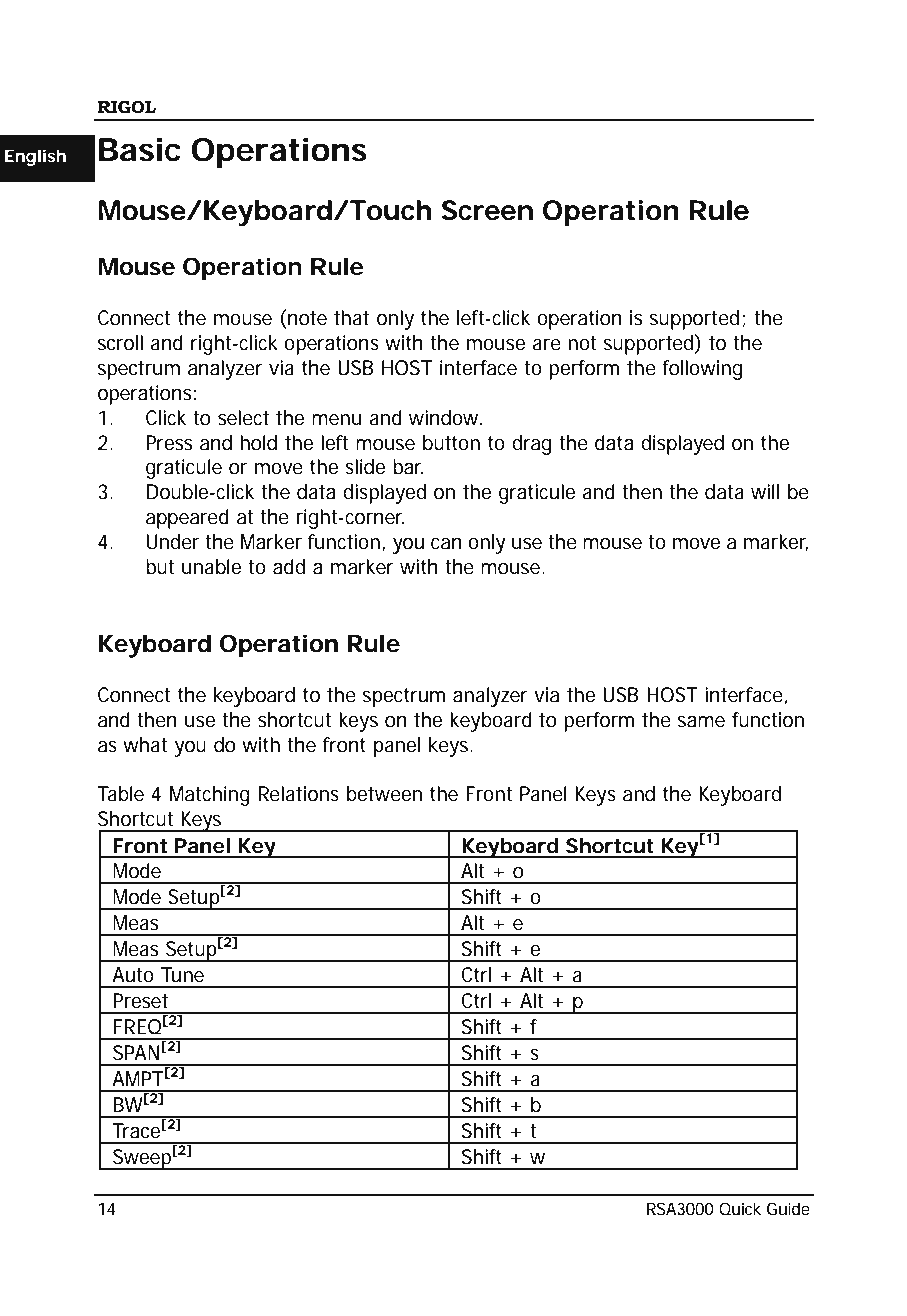 The width and height of the screenshot is (907, 1316). Describe the element at coordinates (140, 1001) in the screenshot. I see `Preset` at that location.
